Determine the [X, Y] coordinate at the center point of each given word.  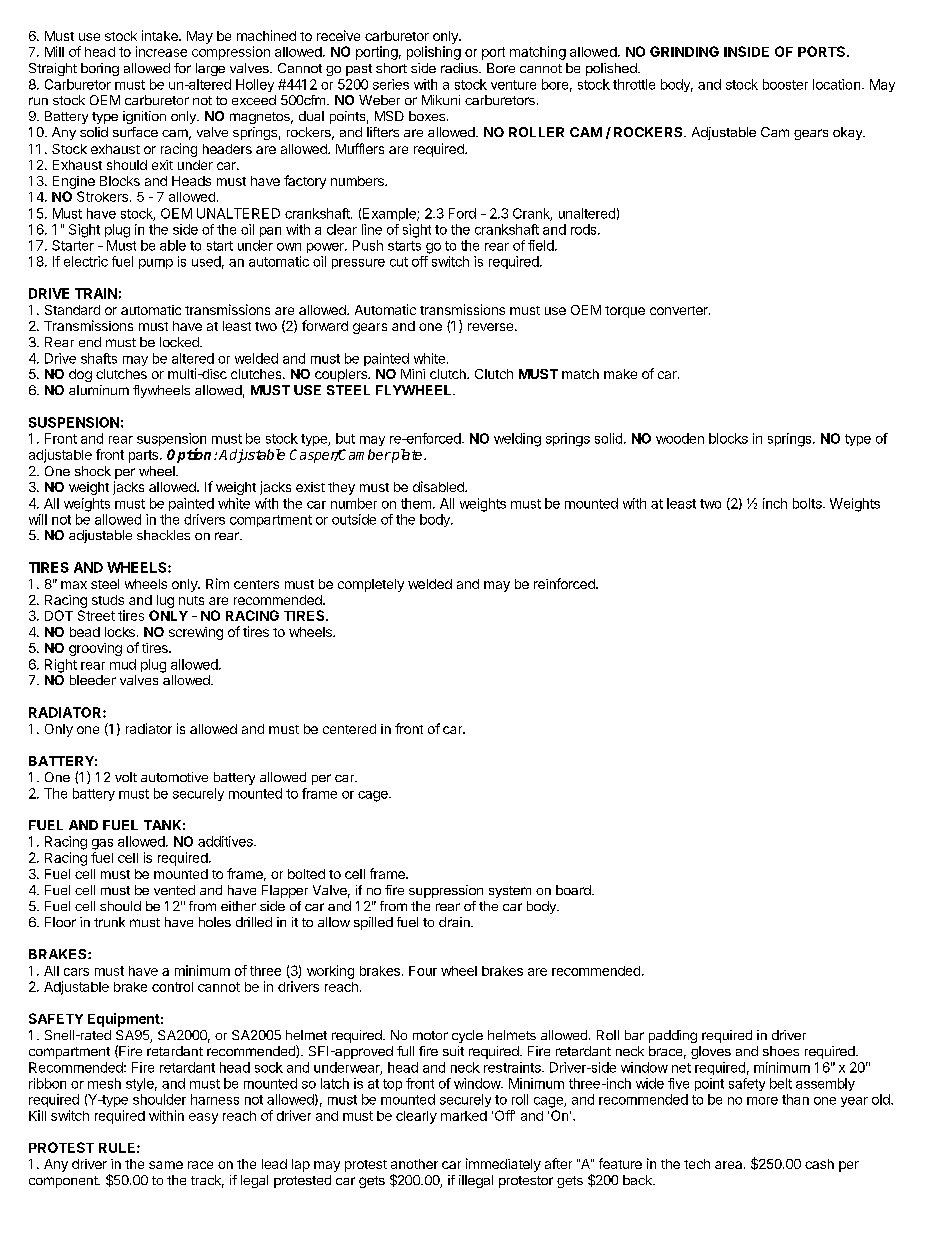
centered [349, 729]
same [166, 1165]
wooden [680, 438]
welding [517, 440]
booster [785, 84]
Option [191, 455]
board [574, 890]
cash [819, 1164]
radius [460, 68]
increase [161, 51]
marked [464, 1116]
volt [126, 777]
